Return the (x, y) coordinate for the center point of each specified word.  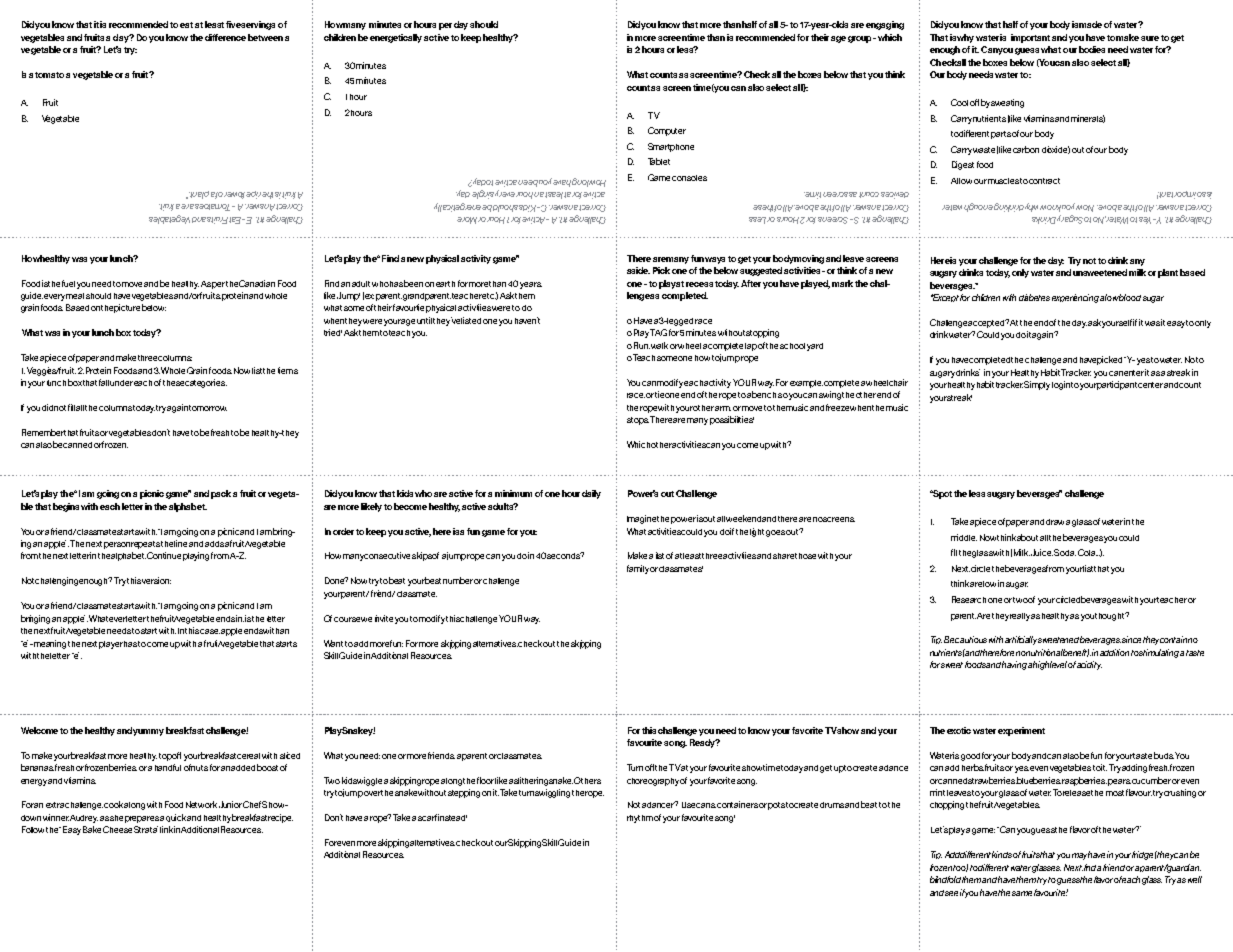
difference (225, 37)
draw (1055, 522)
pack (221, 494)
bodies (1092, 49)
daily (591, 494)
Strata (146, 829)
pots (776, 806)
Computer (667, 131)
